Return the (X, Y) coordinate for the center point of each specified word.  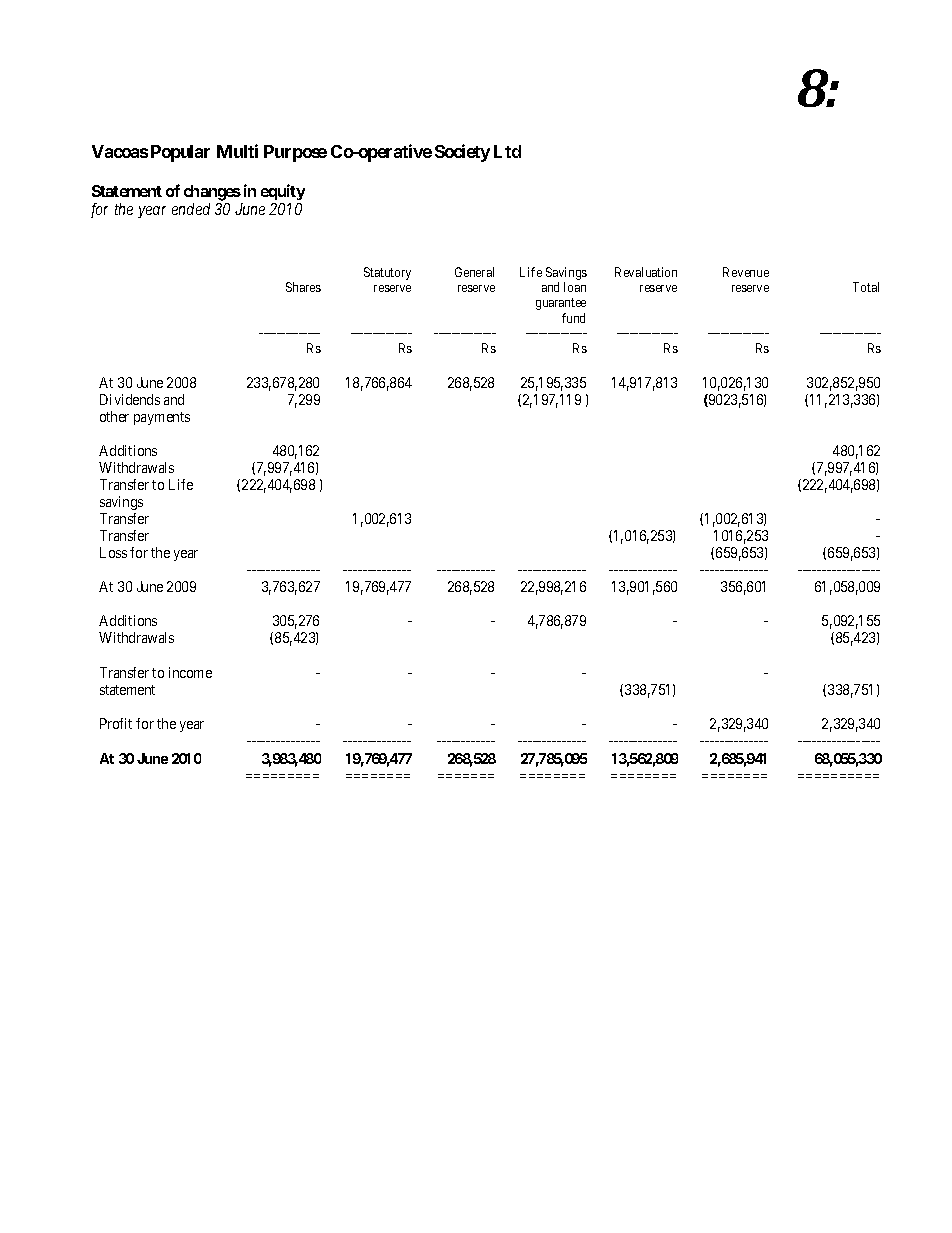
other (114, 416)
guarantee (561, 304)
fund (573, 318)
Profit (116, 723)
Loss (113, 552)
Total (866, 287)
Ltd (507, 151)
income (190, 672)
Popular (180, 153)
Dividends (130, 399)
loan (575, 287)
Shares (303, 287)
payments (162, 418)
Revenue (746, 272)
